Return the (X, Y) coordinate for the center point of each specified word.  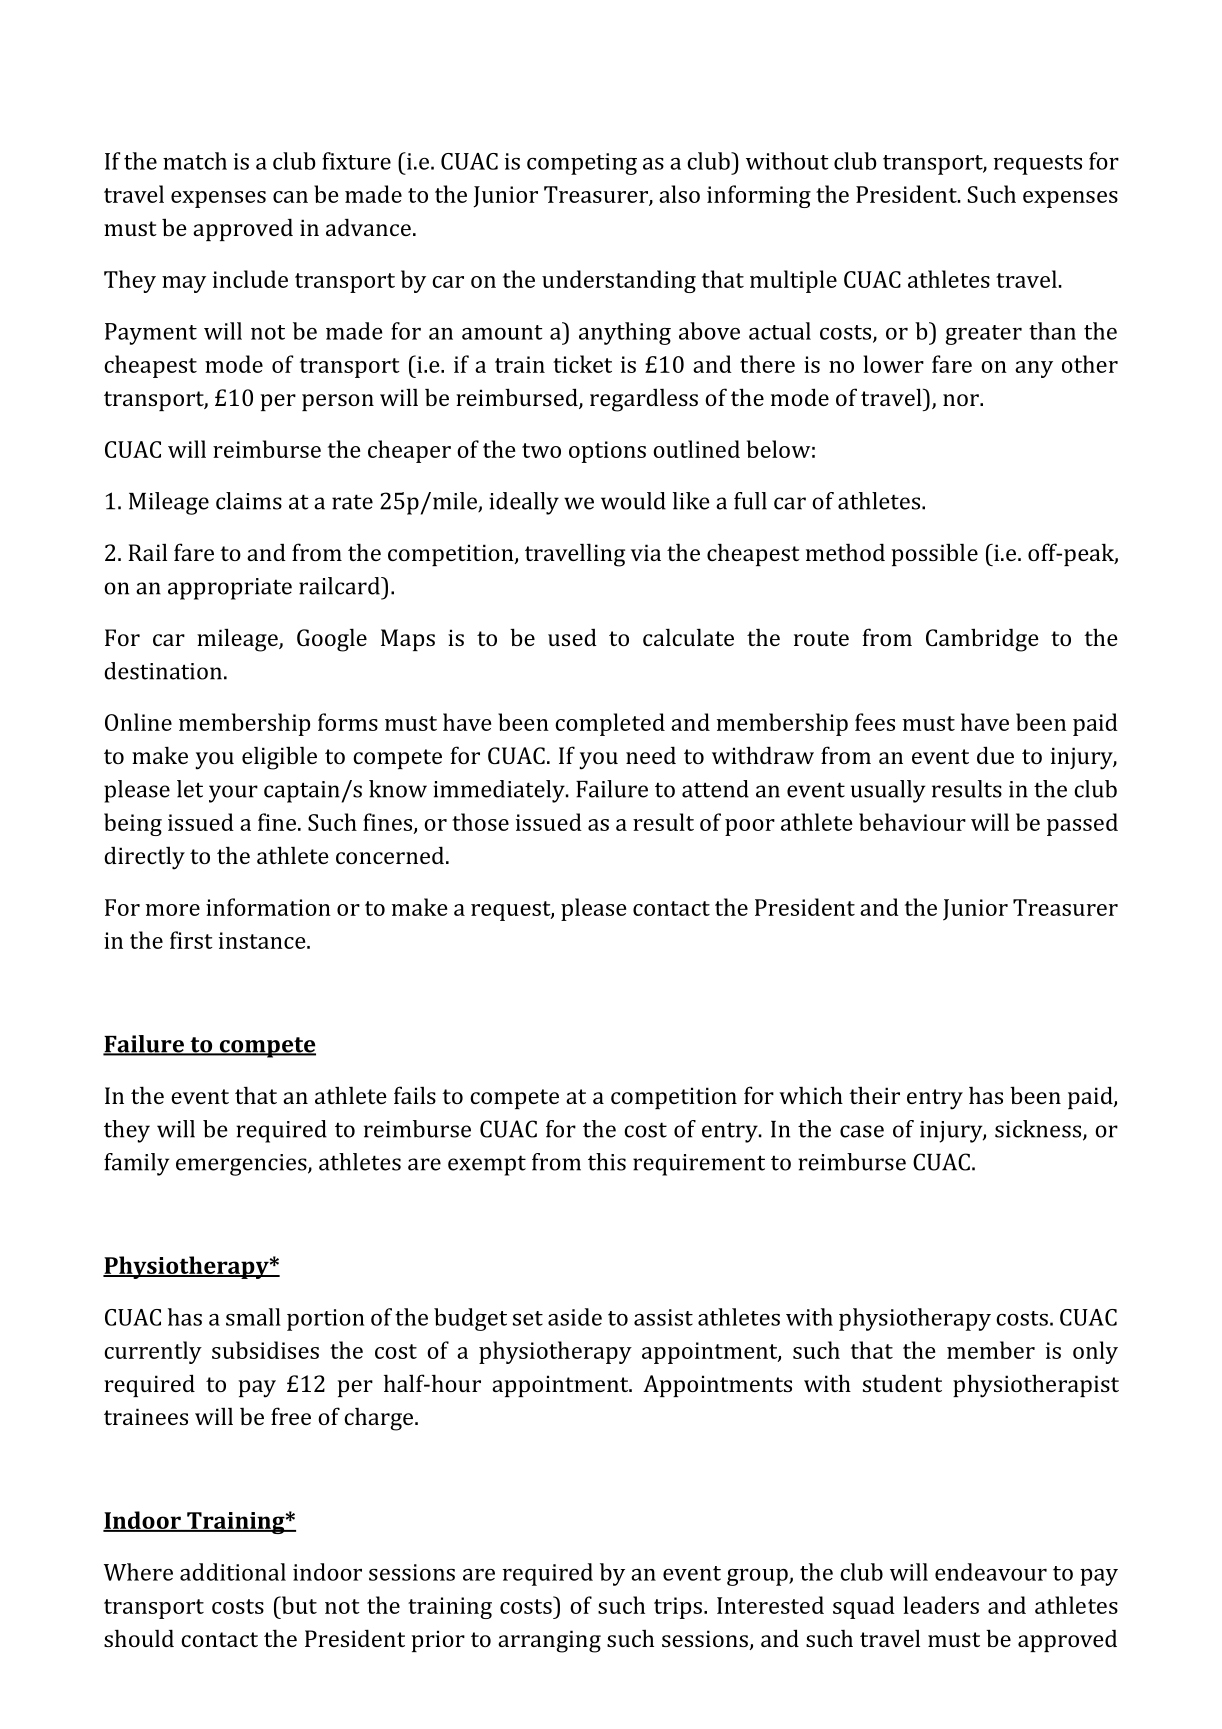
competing (582, 164)
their (874, 1095)
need (651, 755)
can (290, 197)
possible (935, 554)
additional (233, 1572)
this (607, 1162)
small (253, 1317)
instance (263, 940)
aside (575, 1317)
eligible (279, 758)
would (633, 501)
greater (984, 335)
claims (249, 501)
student (902, 1383)
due (995, 755)
